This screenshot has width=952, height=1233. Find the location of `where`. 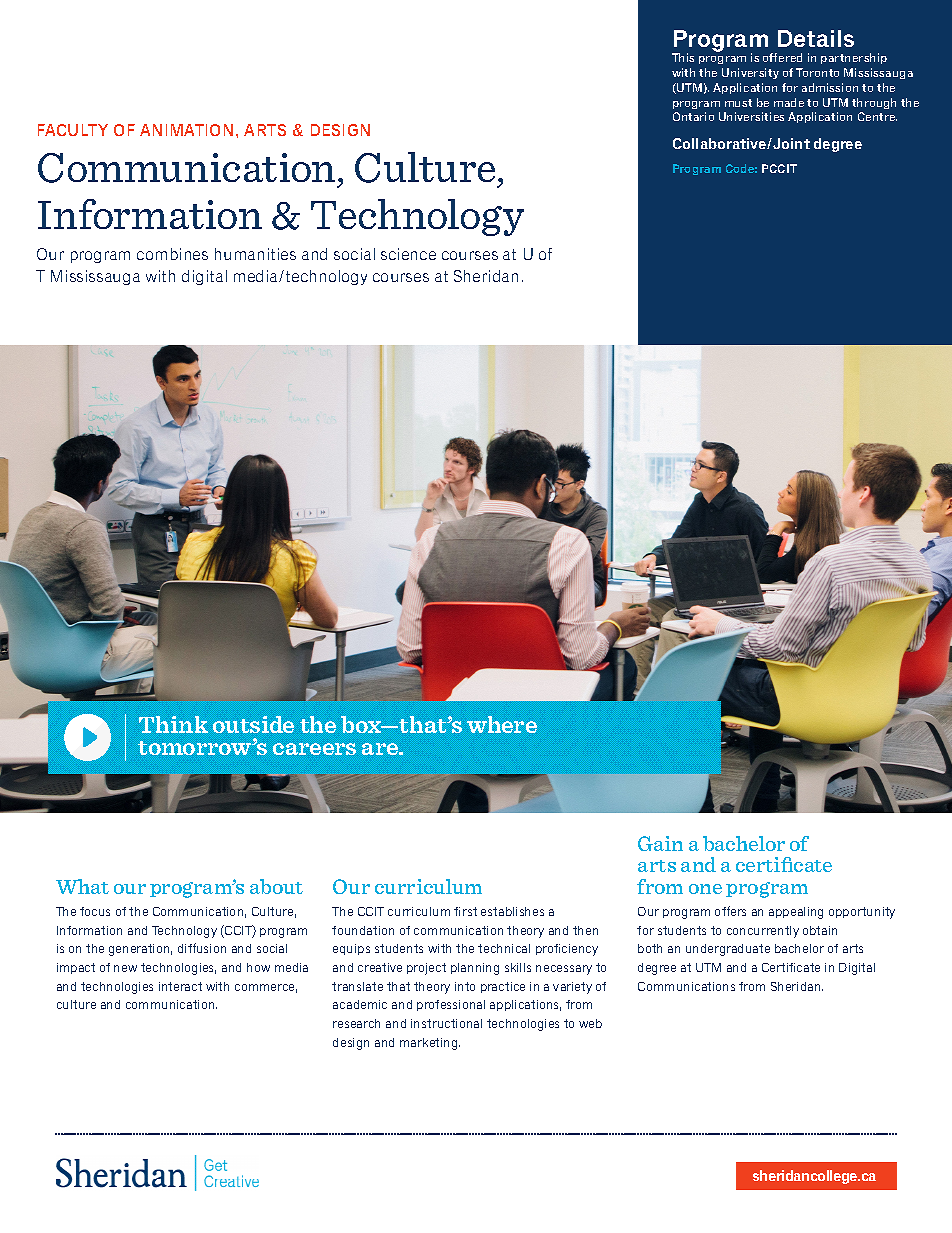

where is located at coordinates (502, 724).
